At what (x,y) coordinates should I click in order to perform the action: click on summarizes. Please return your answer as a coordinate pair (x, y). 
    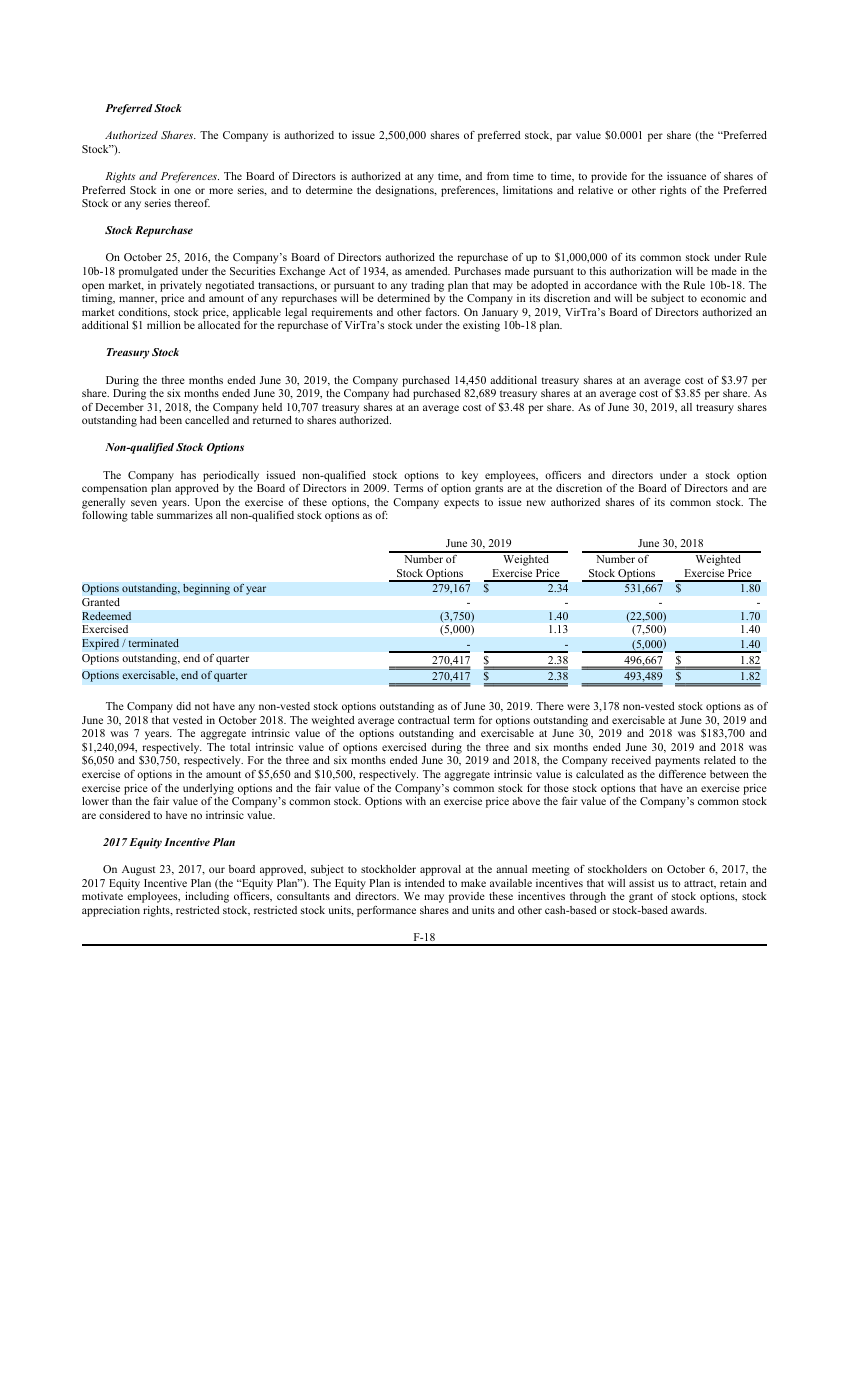
    Looking at the image, I should click on (185, 515).
